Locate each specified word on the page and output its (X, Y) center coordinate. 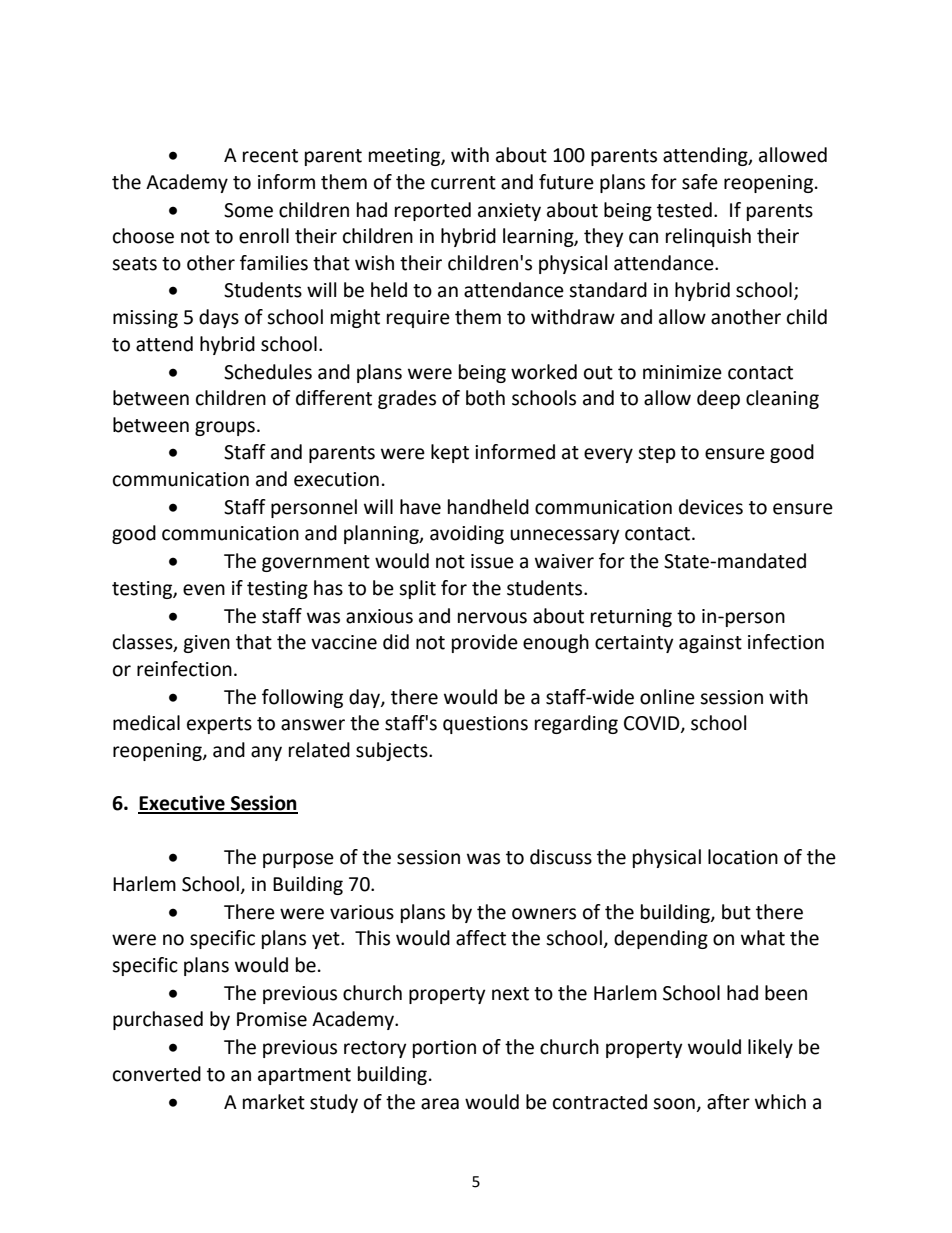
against (710, 644)
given (206, 644)
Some (248, 210)
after (728, 1102)
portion (444, 1049)
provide (485, 643)
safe (700, 182)
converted (157, 1074)
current (463, 183)
